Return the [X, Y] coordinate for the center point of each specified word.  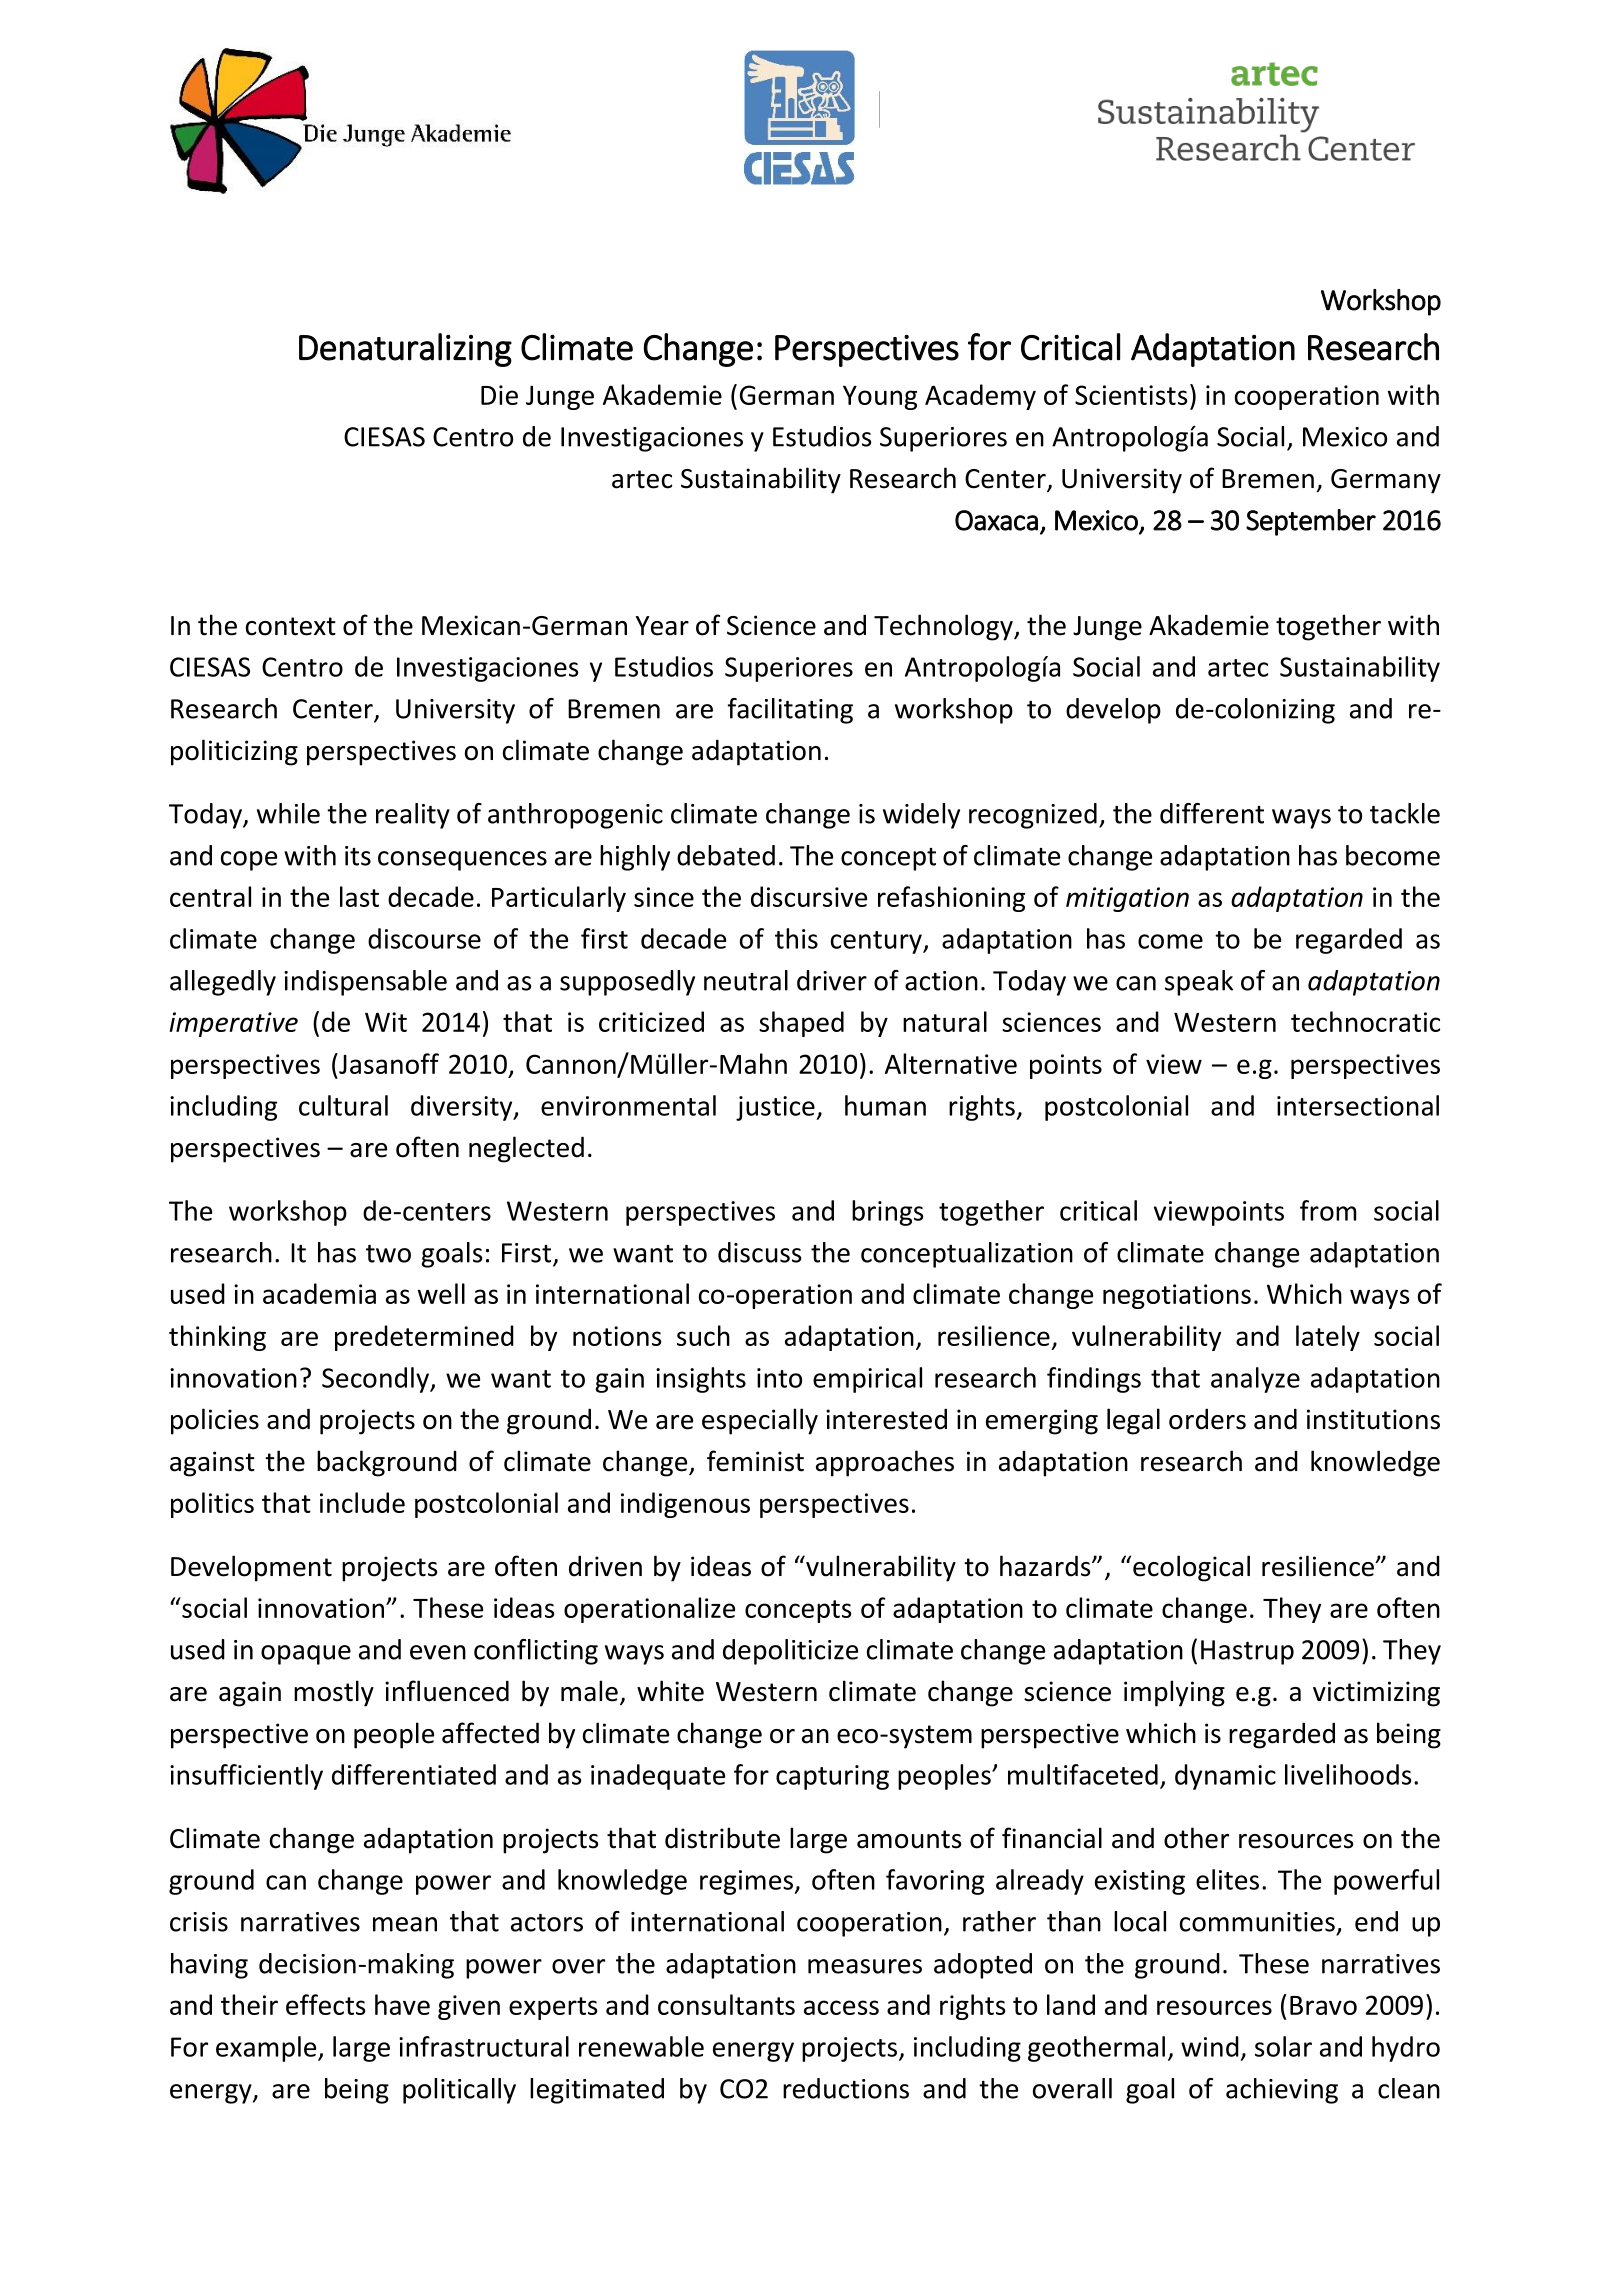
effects [325, 2004]
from [1328, 1210]
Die [499, 395]
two [388, 1254]
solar [1283, 2046]
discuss [759, 1252]
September [1311, 522]
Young [880, 398]
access [841, 2007]
